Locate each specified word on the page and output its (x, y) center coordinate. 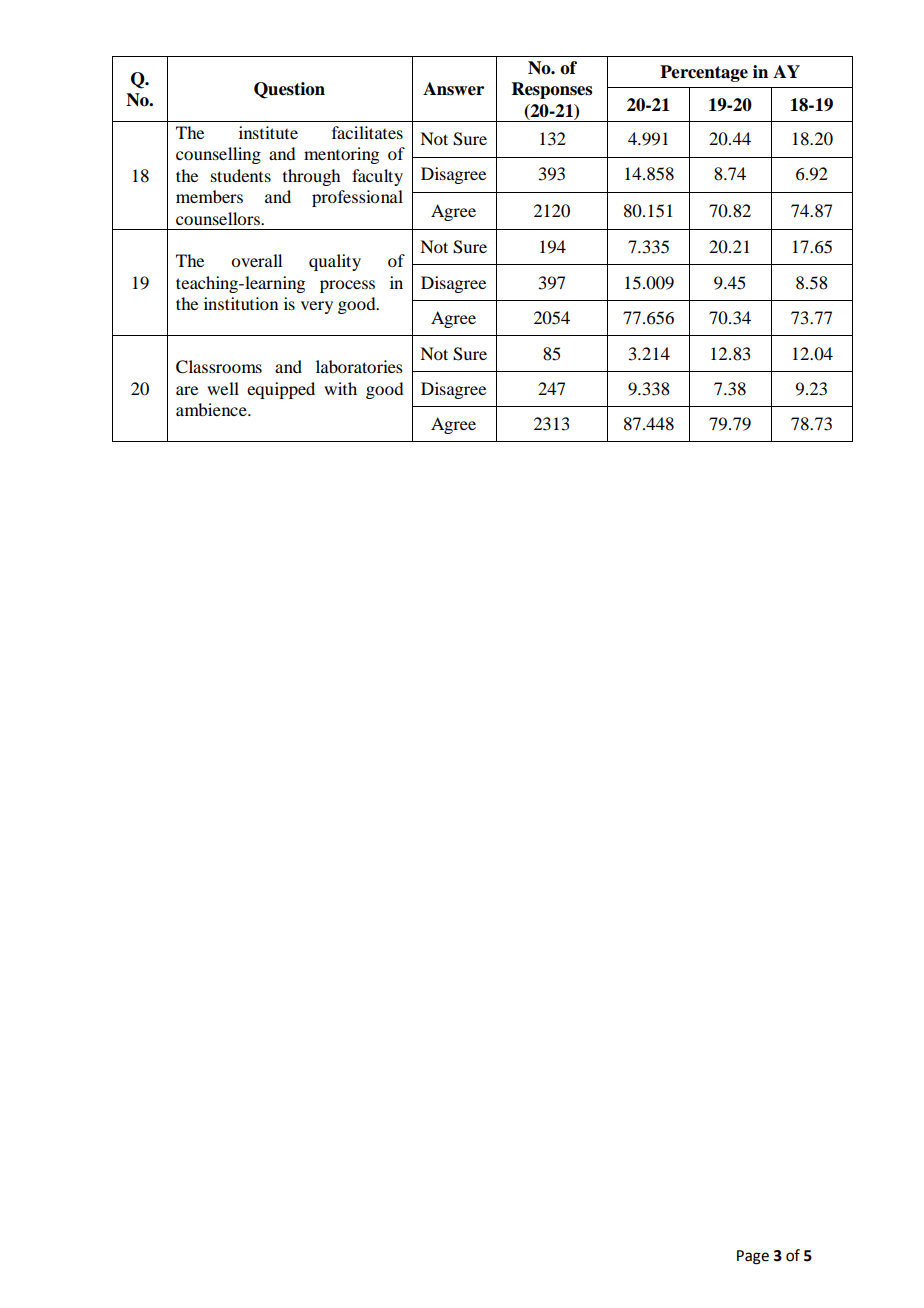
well (223, 388)
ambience (212, 409)
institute (268, 132)
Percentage (704, 73)
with (340, 388)
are (187, 390)
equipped (281, 390)
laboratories (359, 366)
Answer (453, 89)
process (347, 286)
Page (753, 1257)
